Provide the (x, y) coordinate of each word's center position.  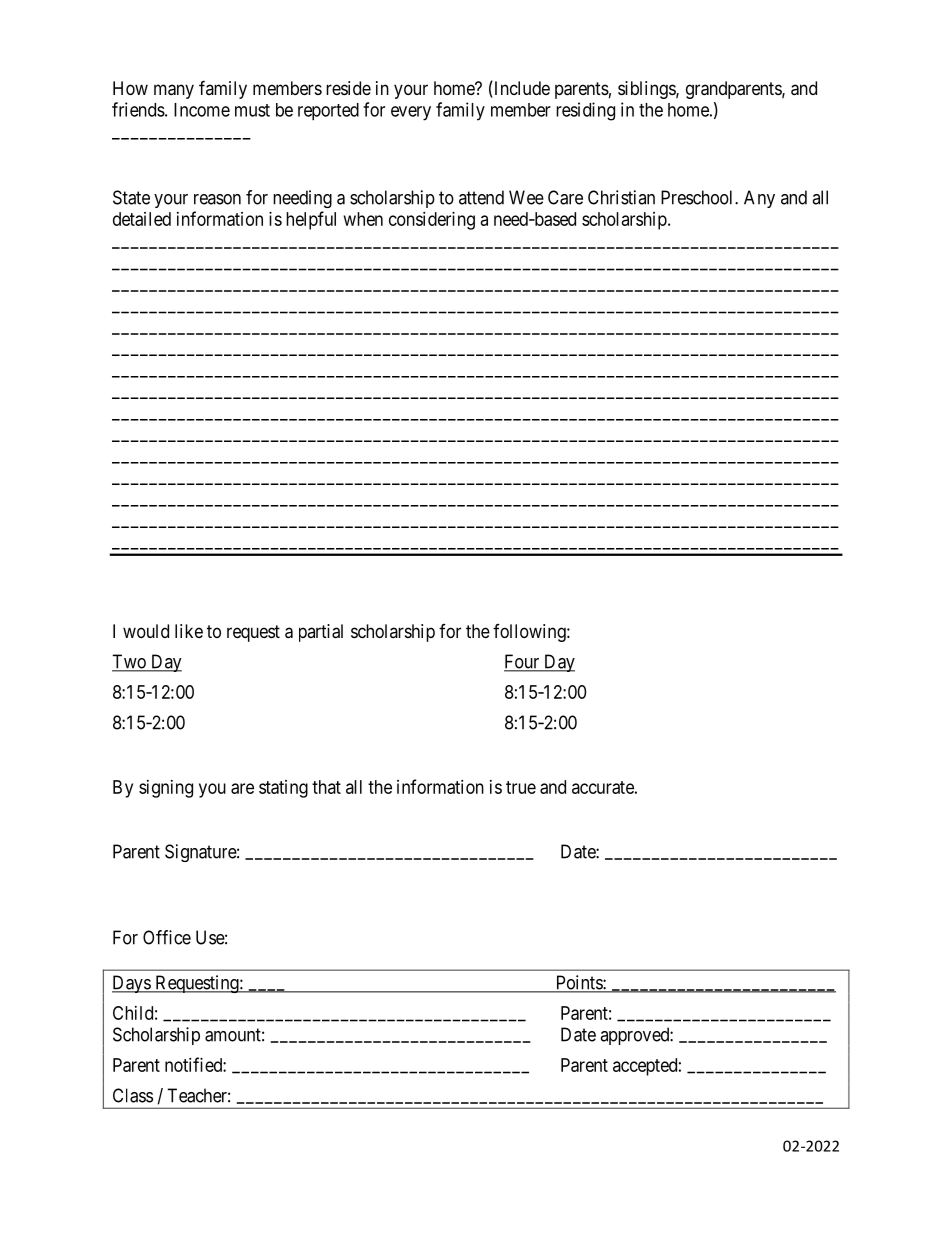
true (521, 787)
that (326, 787)
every (411, 113)
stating (283, 789)
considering (432, 221)
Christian (621, 197)
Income (202, 110)
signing (166, 789)
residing (585, 111)
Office (167, 937)
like (189, 631)
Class (133, 1095)
